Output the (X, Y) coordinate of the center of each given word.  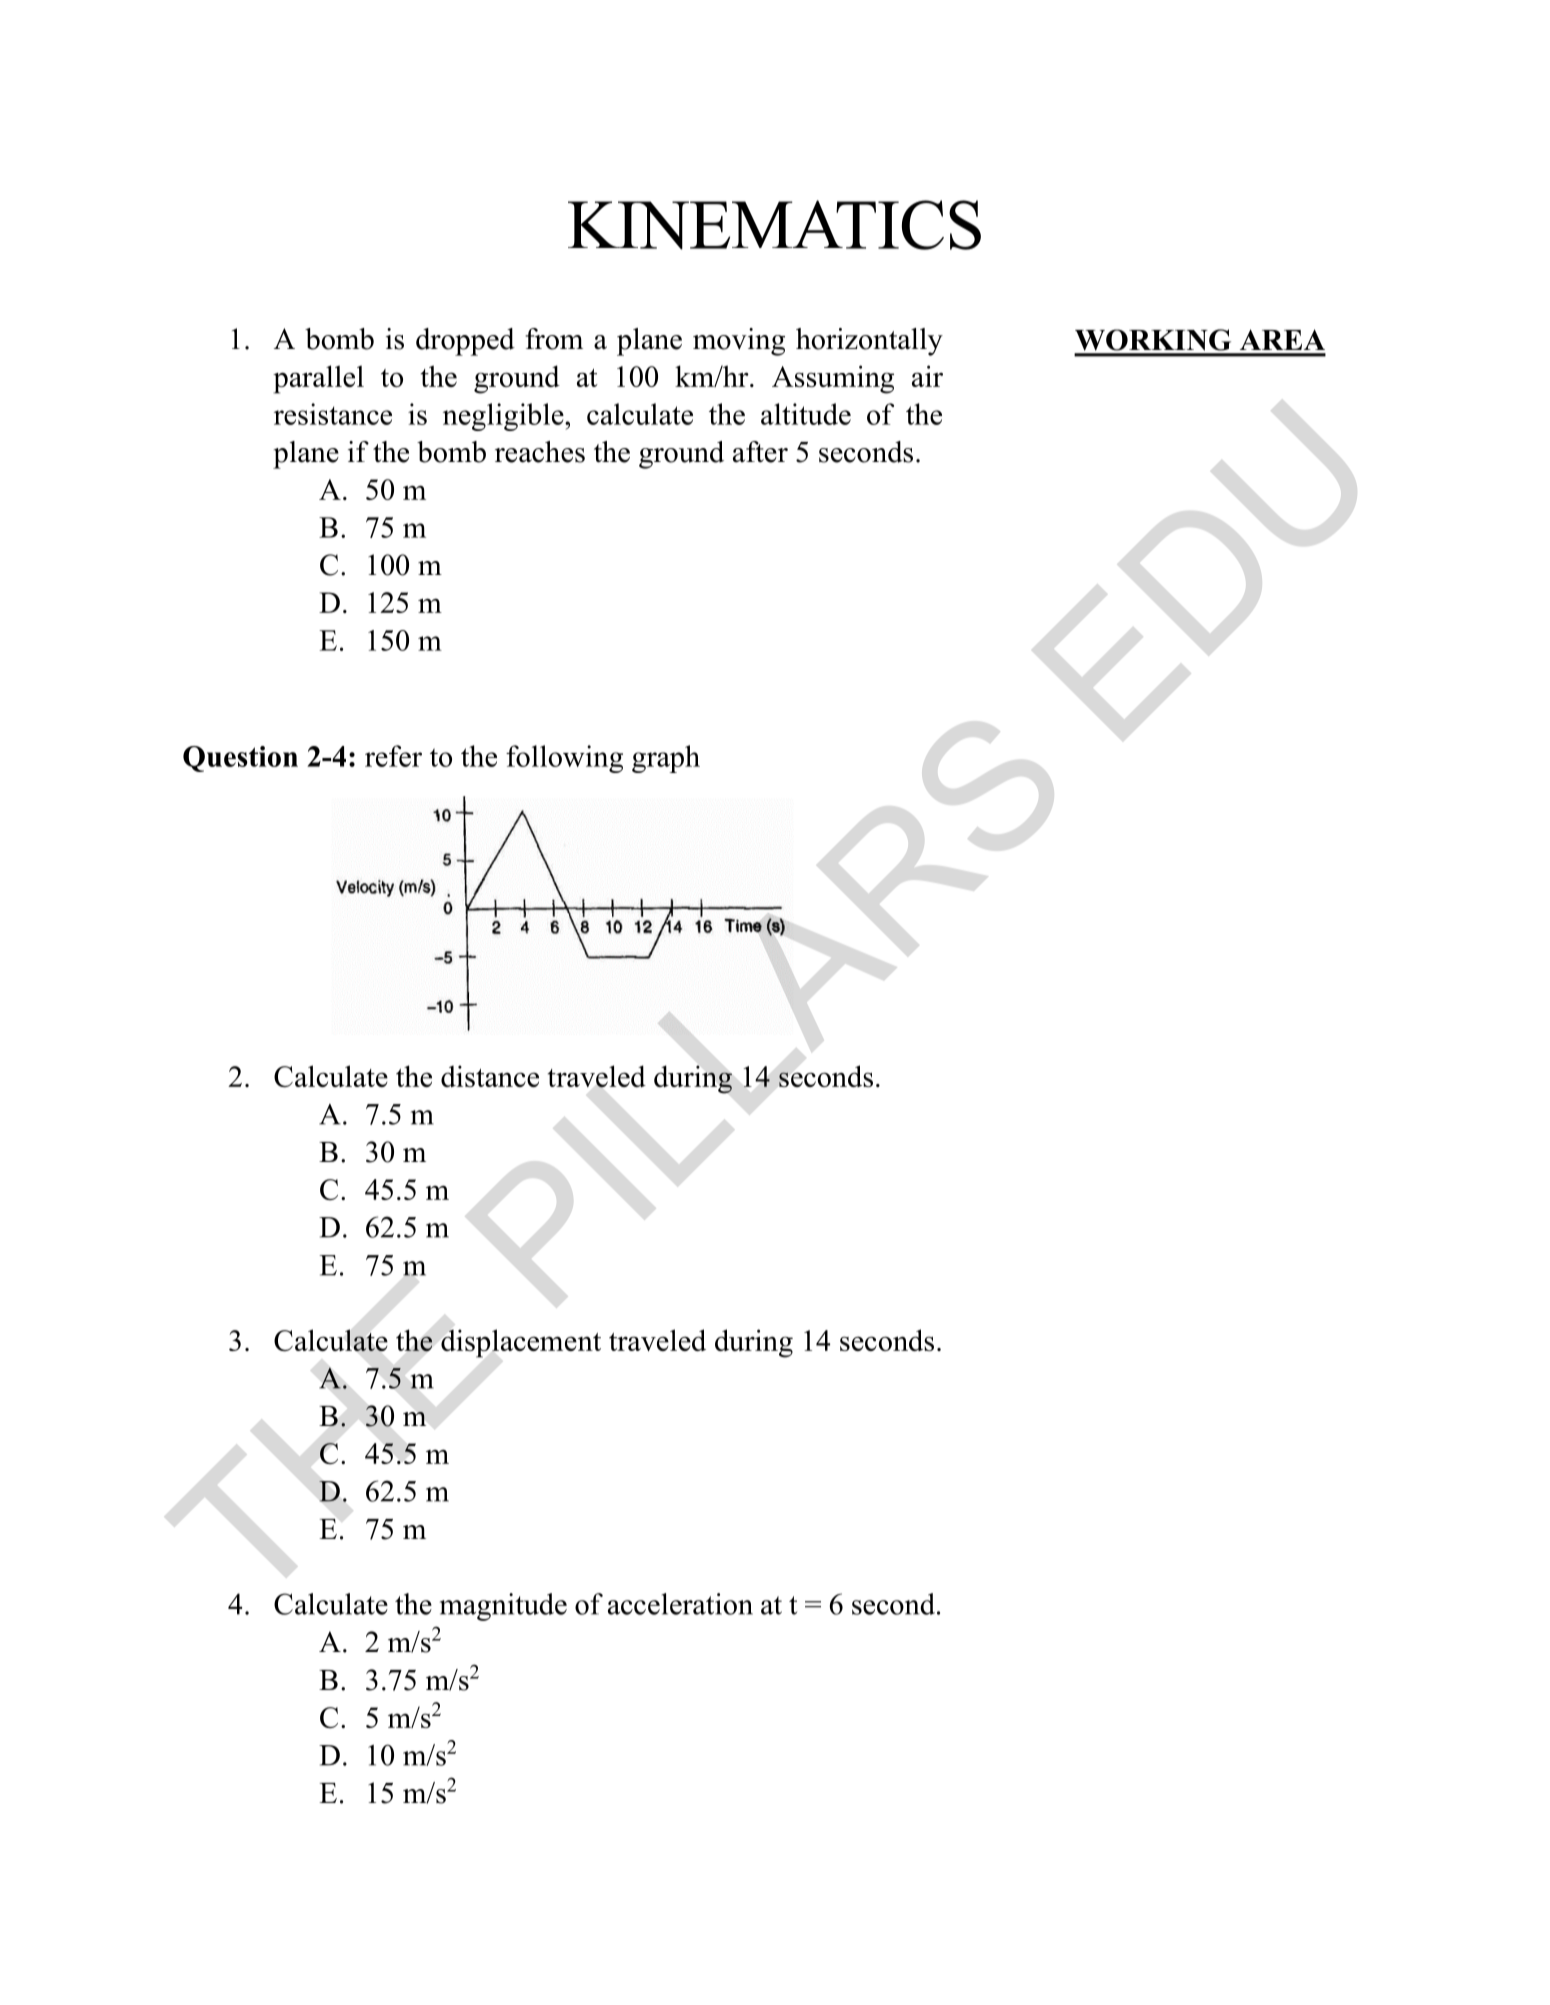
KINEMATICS (774, 225)
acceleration (680, 1604)
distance (490, 1076)
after (760, 452)
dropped (465, 342)
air (927, 376)
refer (393, 756)
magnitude (503, 1607)
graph (666, 759)
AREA (1282, 339)
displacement (521, 1343)
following (564, 759)
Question (240, 759)
